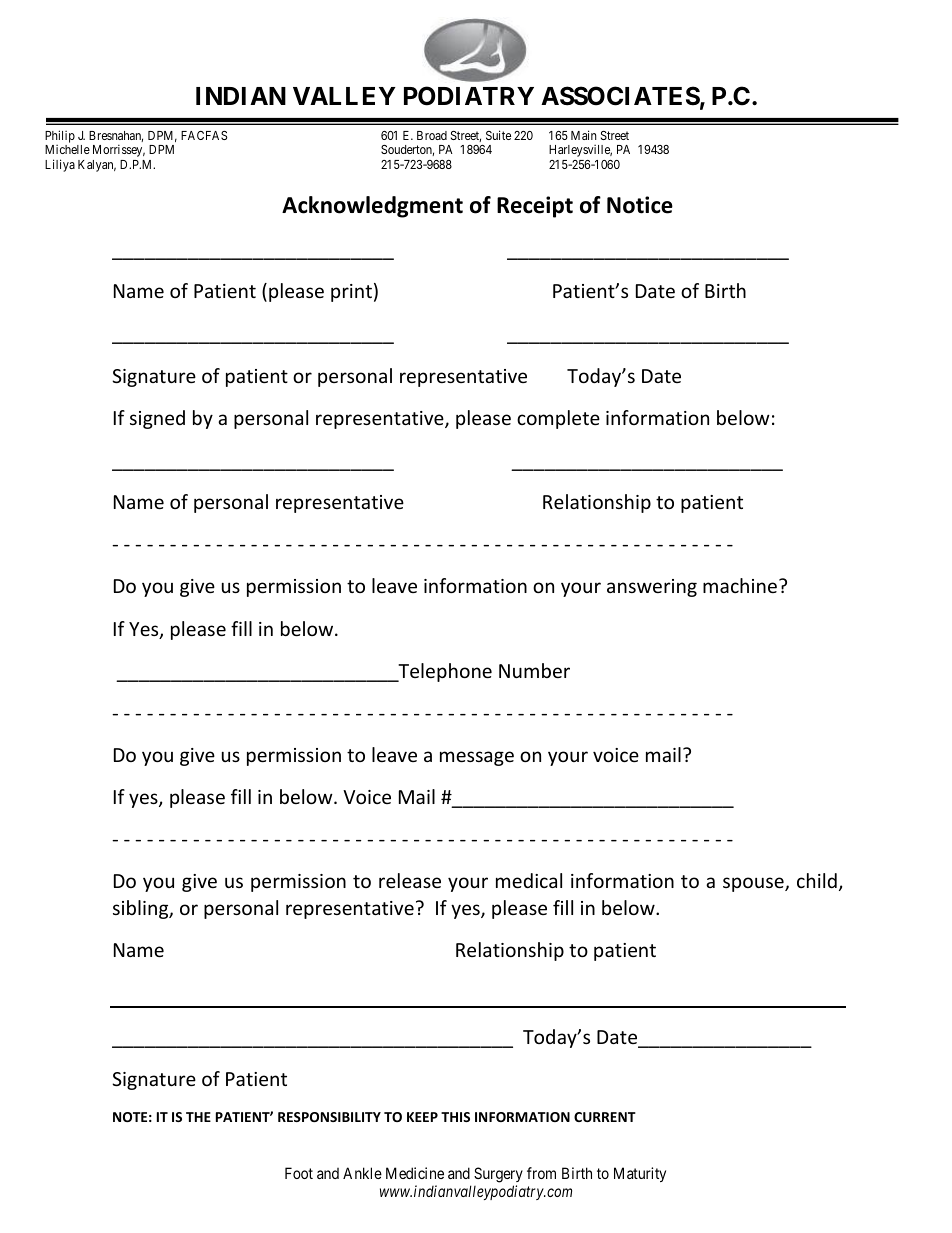 The width and height of the page is (952, 1233). Describe the element at coordinates (754, 884) in the page. I see `spouse` at that location.
